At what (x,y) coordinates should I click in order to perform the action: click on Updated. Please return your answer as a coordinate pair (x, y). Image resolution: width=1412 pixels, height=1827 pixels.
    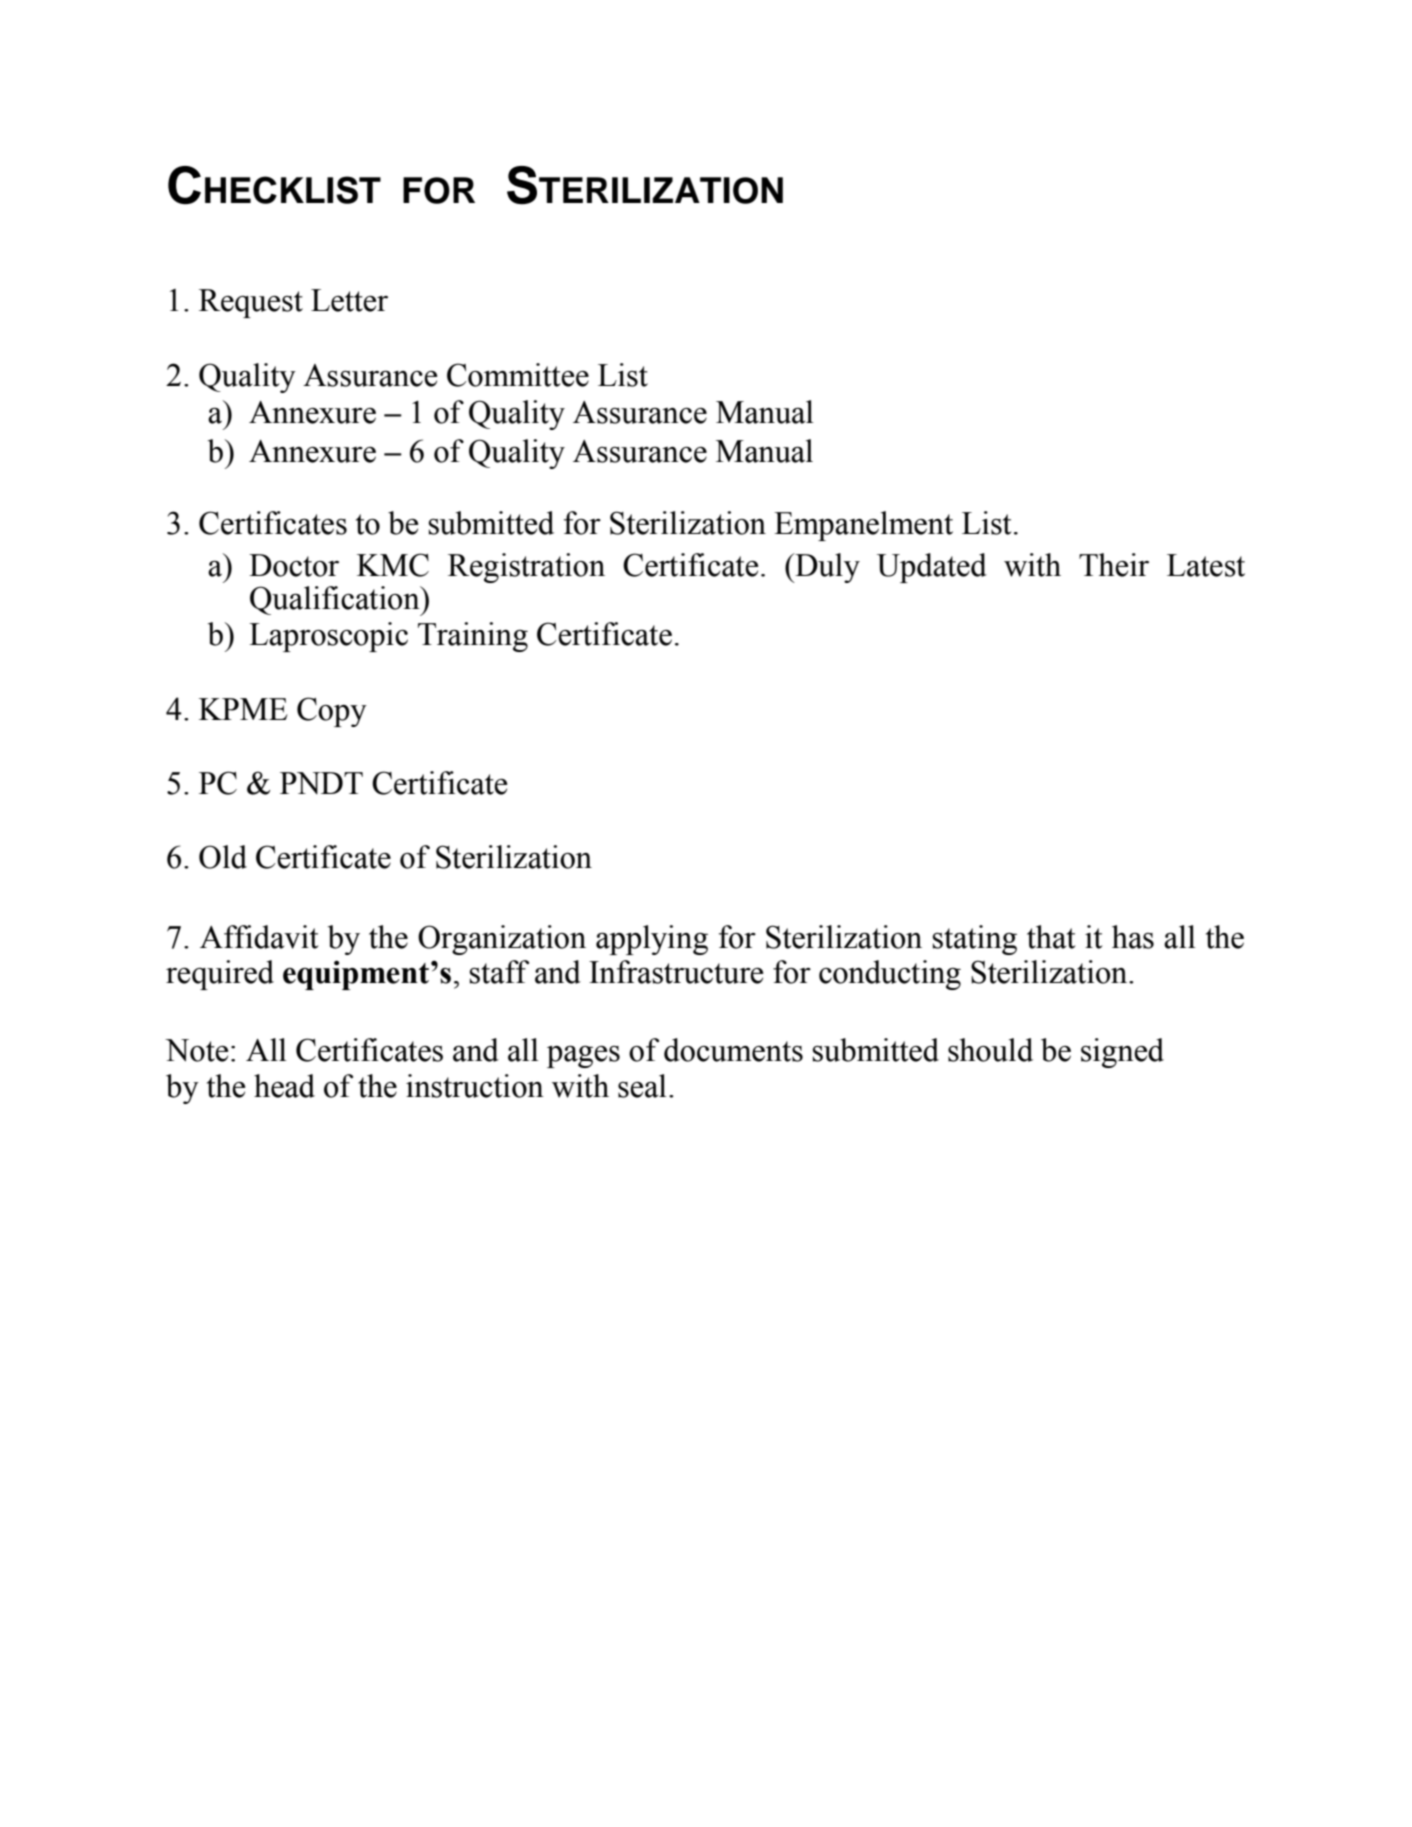
    Looking at the image, I should click on (932, 568).
